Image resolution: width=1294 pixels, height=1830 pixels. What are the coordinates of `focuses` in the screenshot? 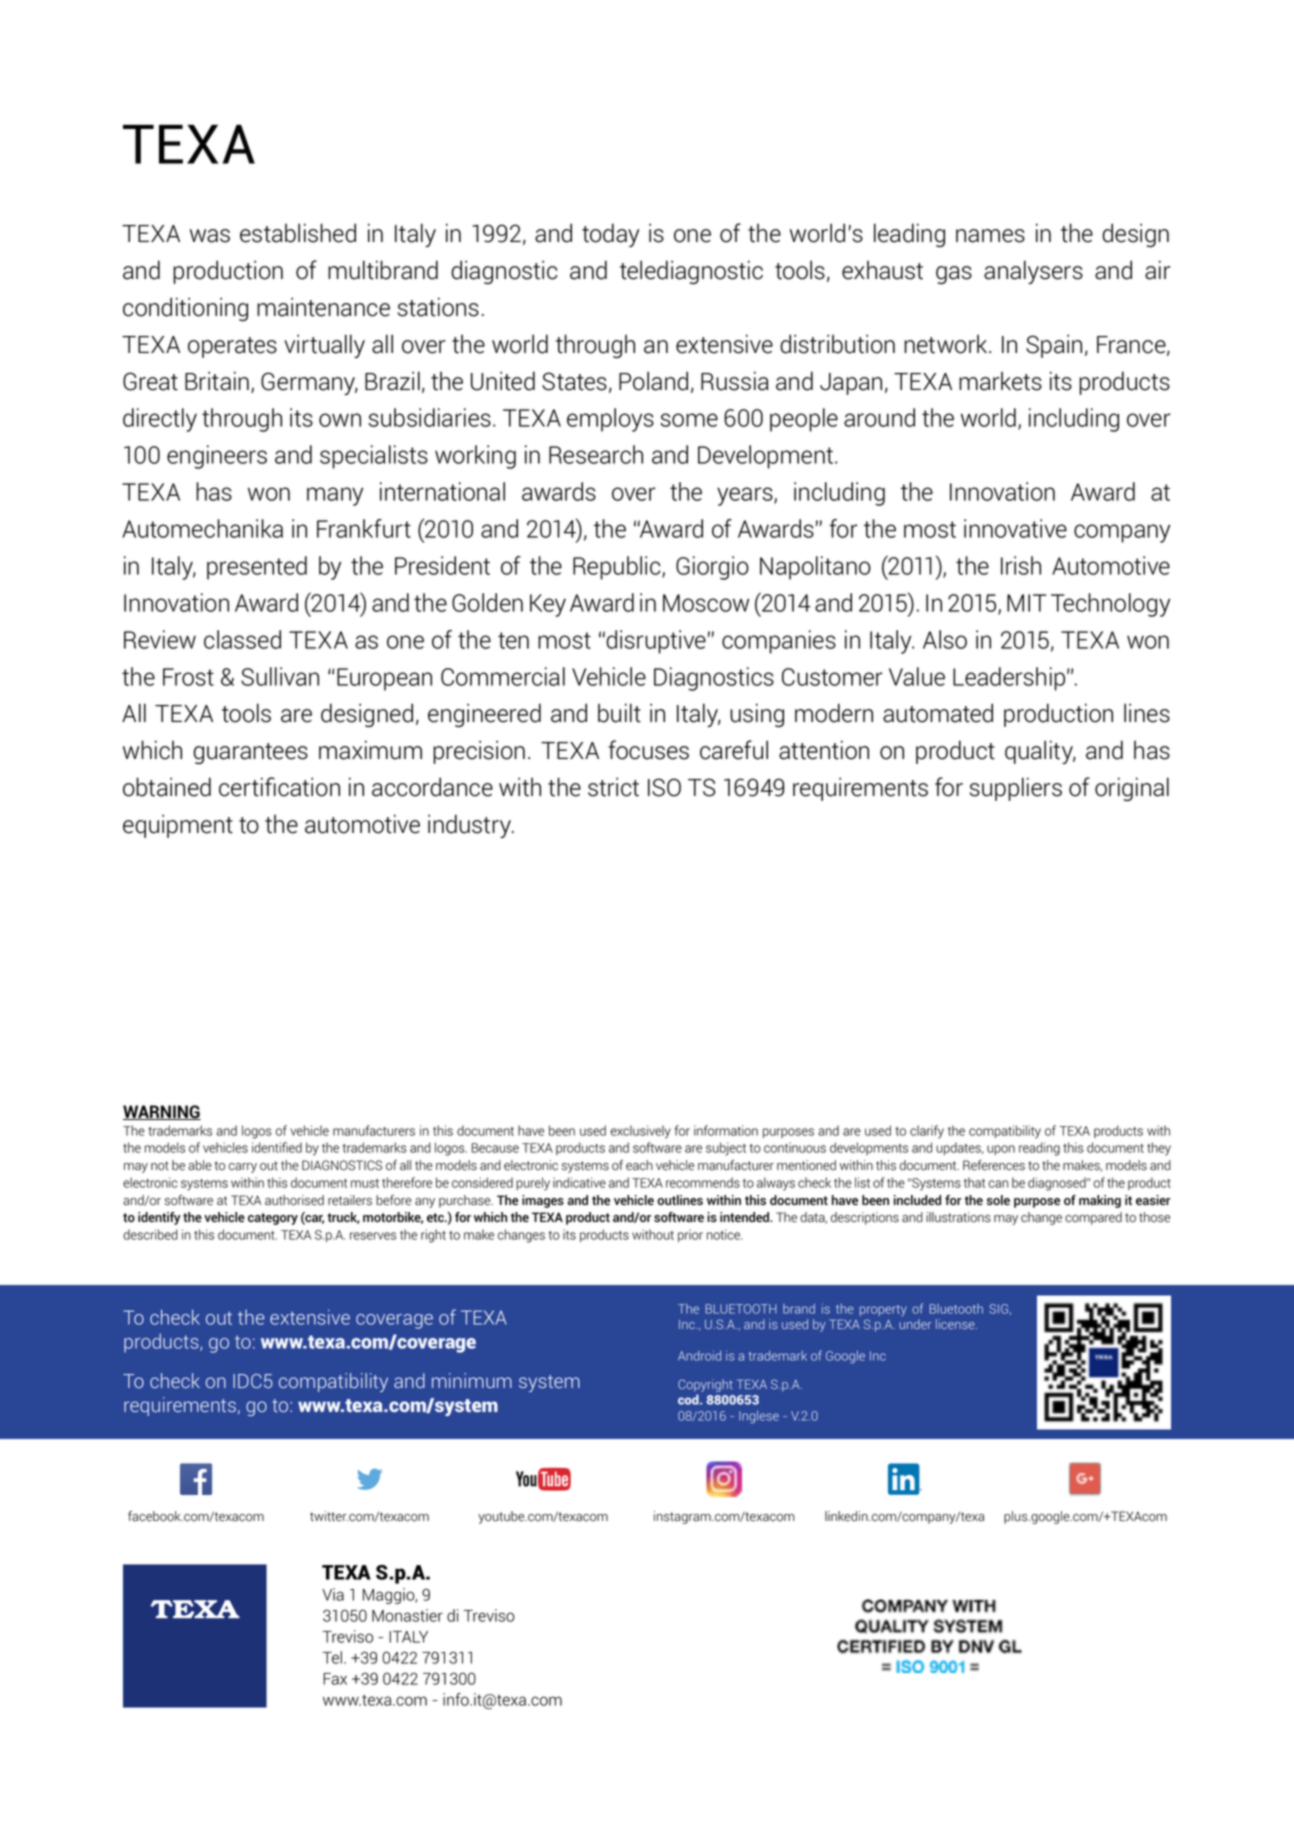 It's located at (648, 750).
